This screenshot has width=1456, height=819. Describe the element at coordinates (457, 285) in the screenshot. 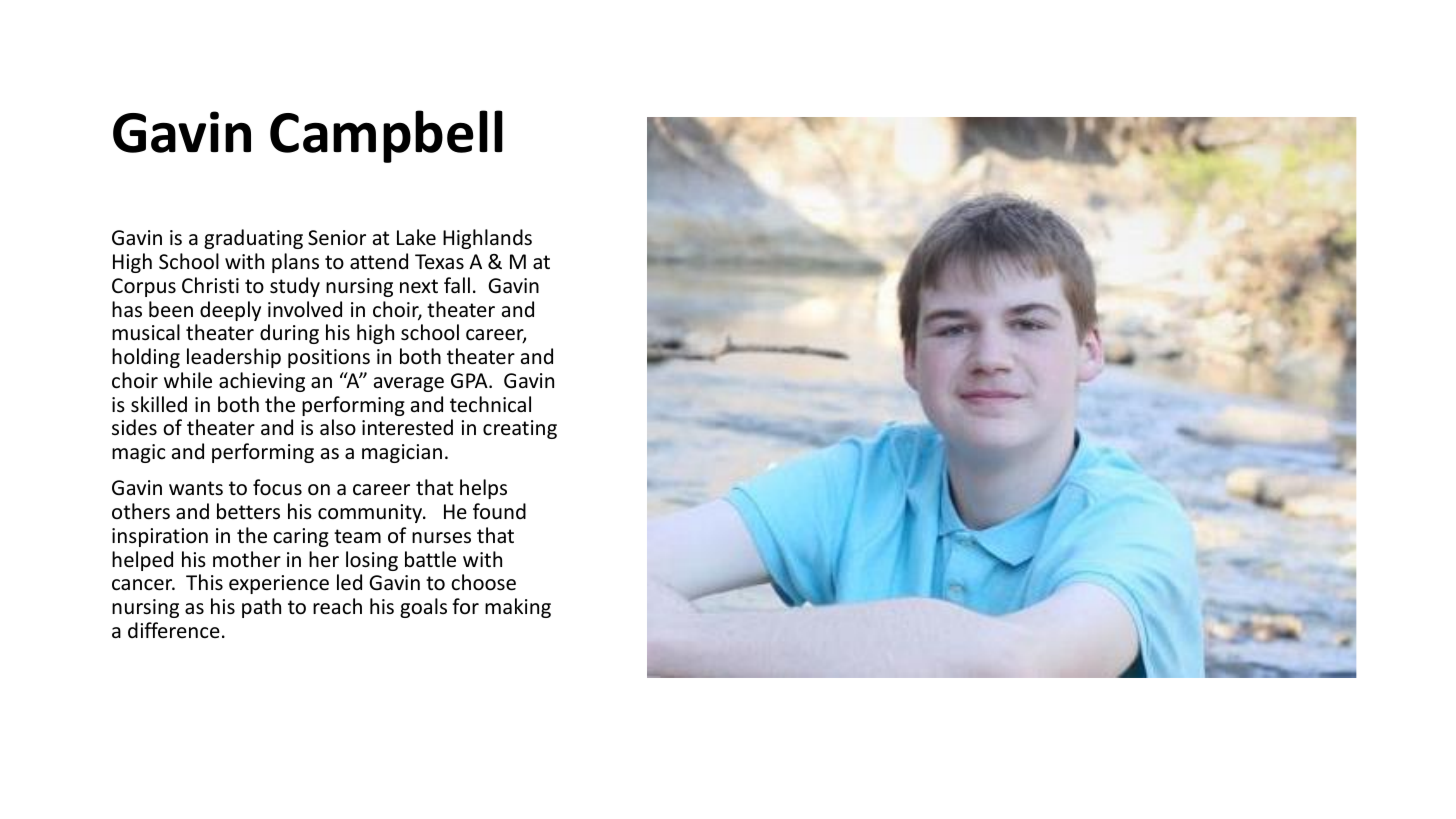

I see `fall` at that location.
